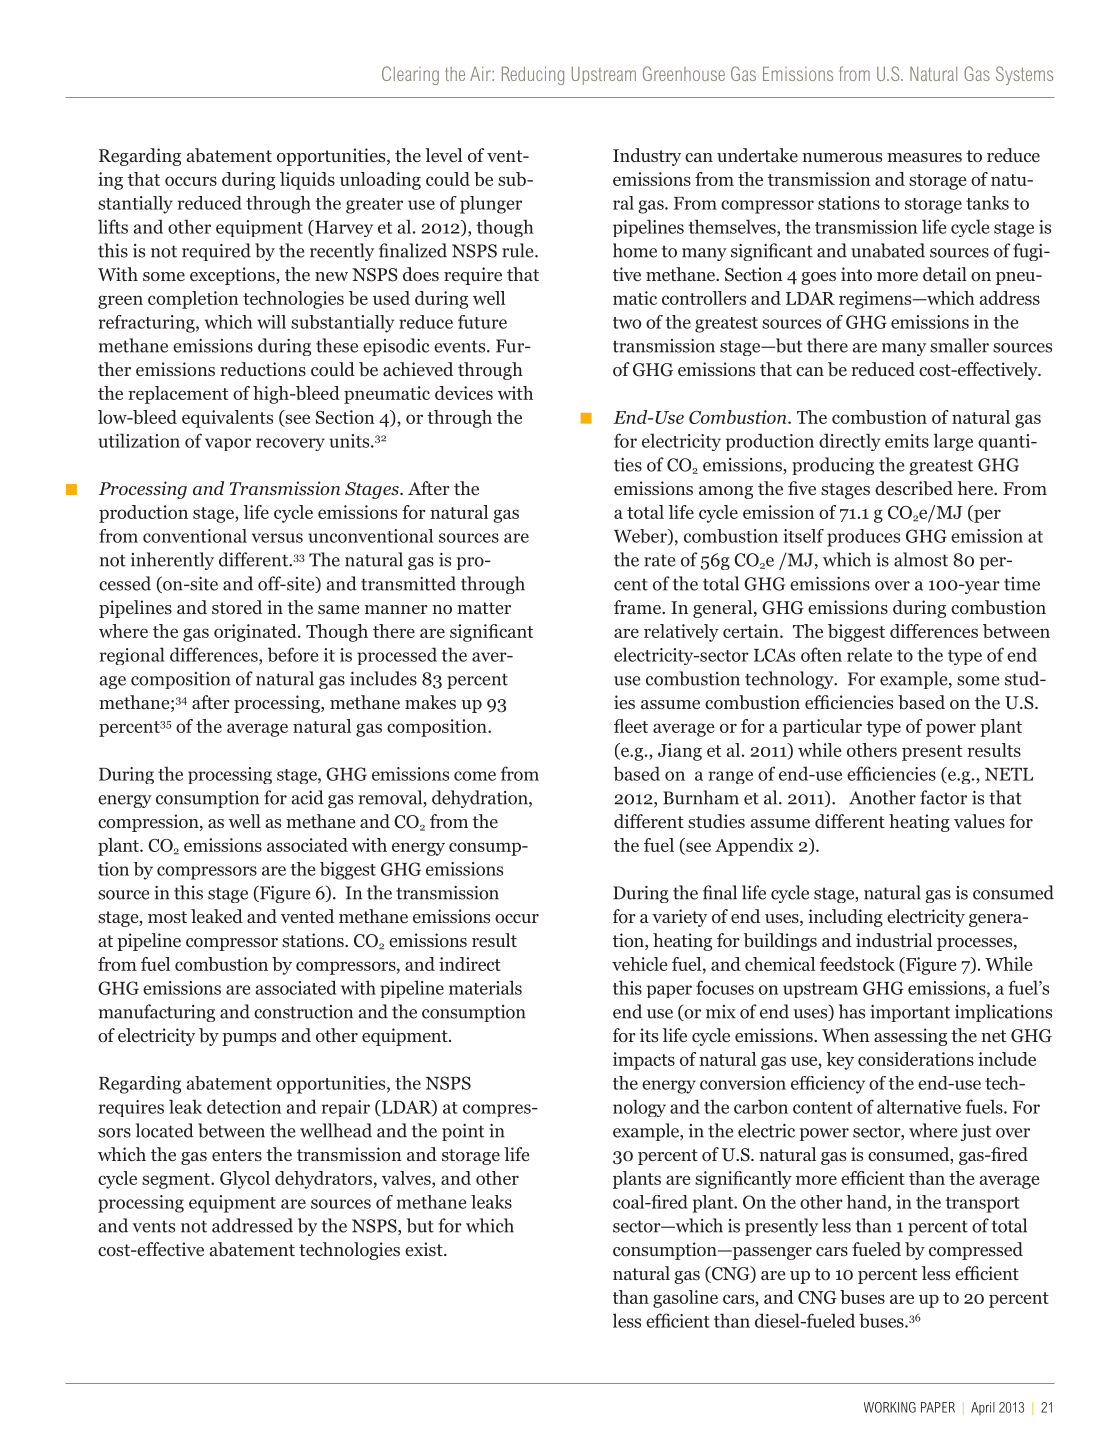 The image size is (1120, 1449). Describe the element at coordinates (463, 1132) in the page. I see `point` at that location.
